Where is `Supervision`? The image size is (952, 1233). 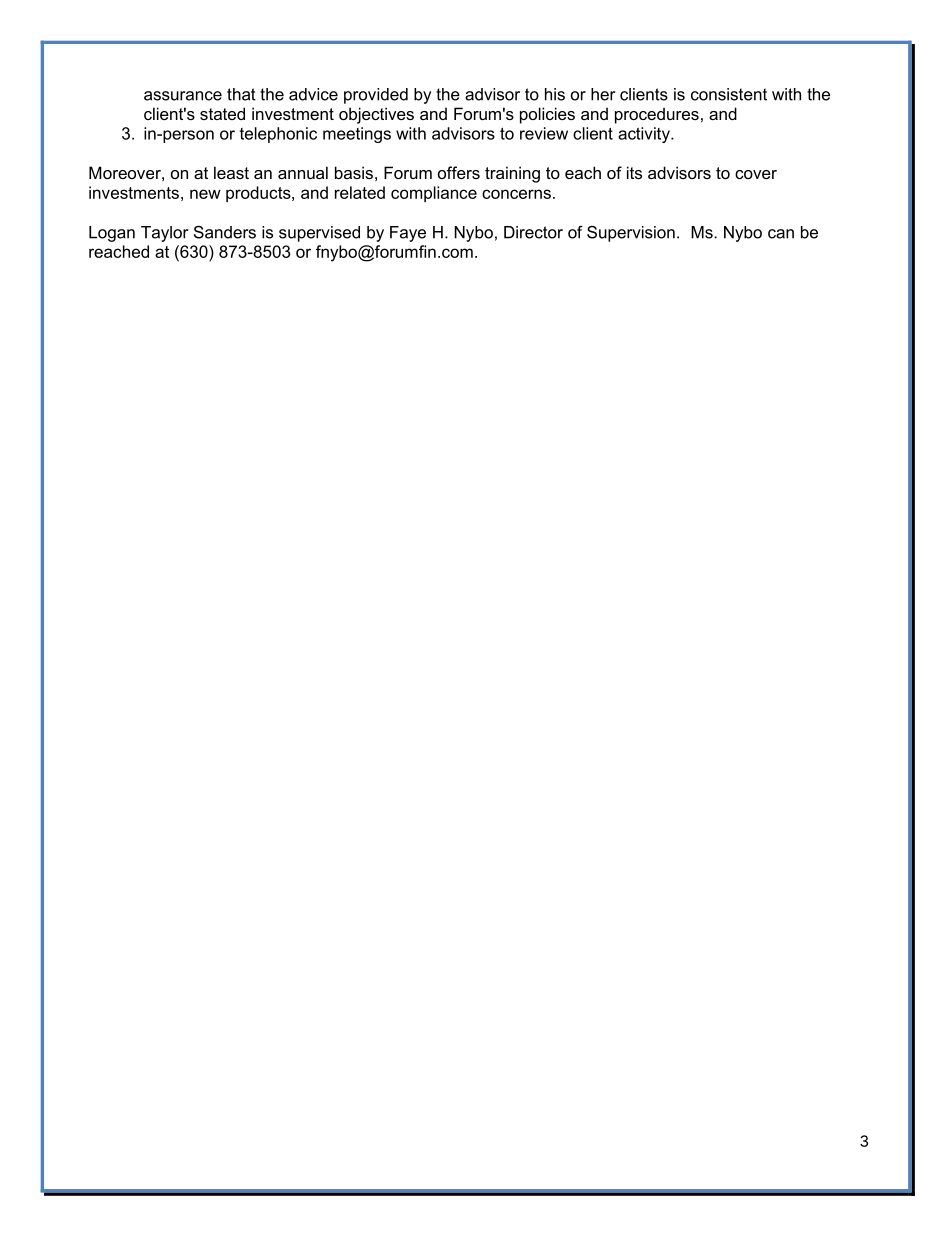
Supervision is located at coordinates (631, 234).
